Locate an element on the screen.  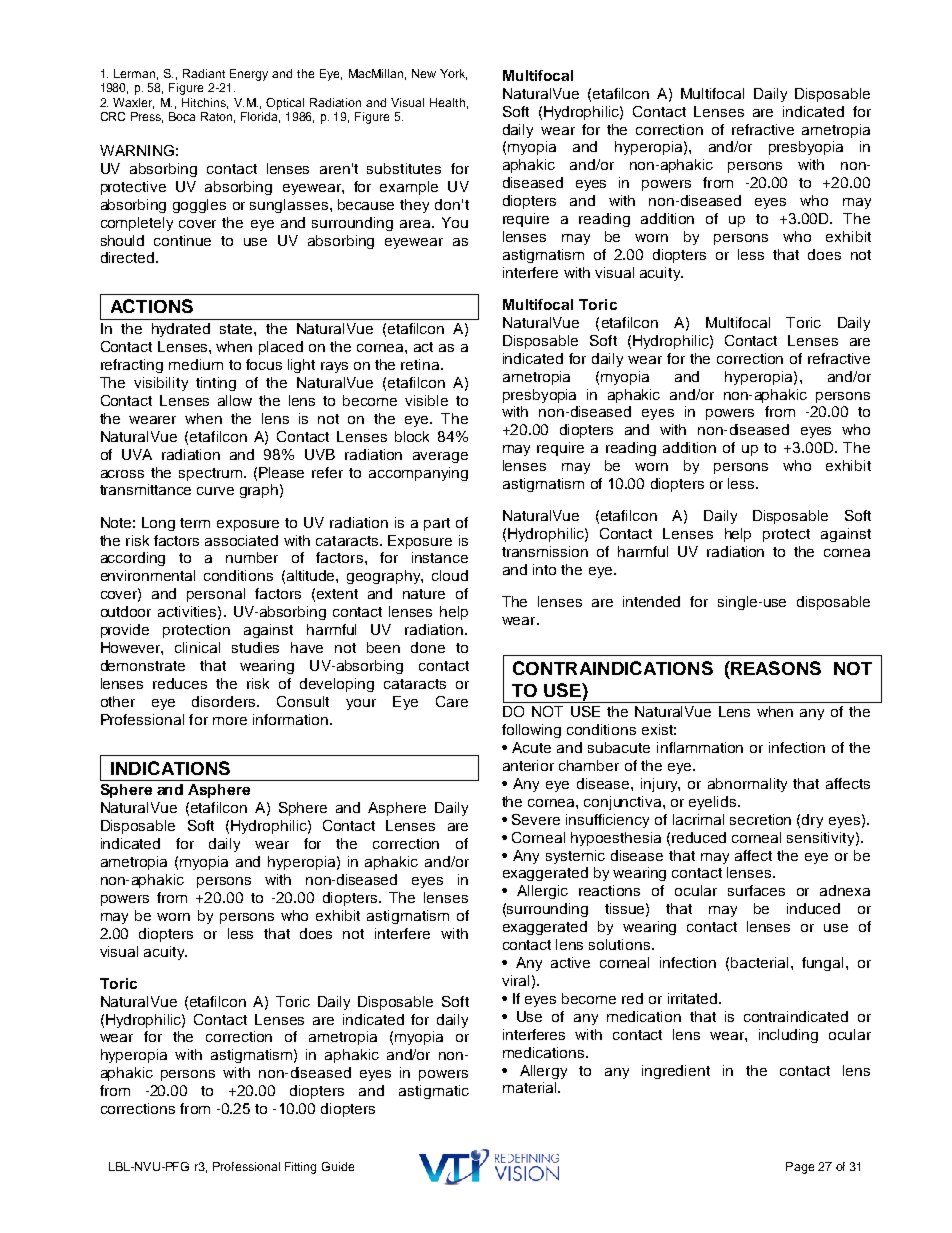
retina is located at coordinates (421, 364).
